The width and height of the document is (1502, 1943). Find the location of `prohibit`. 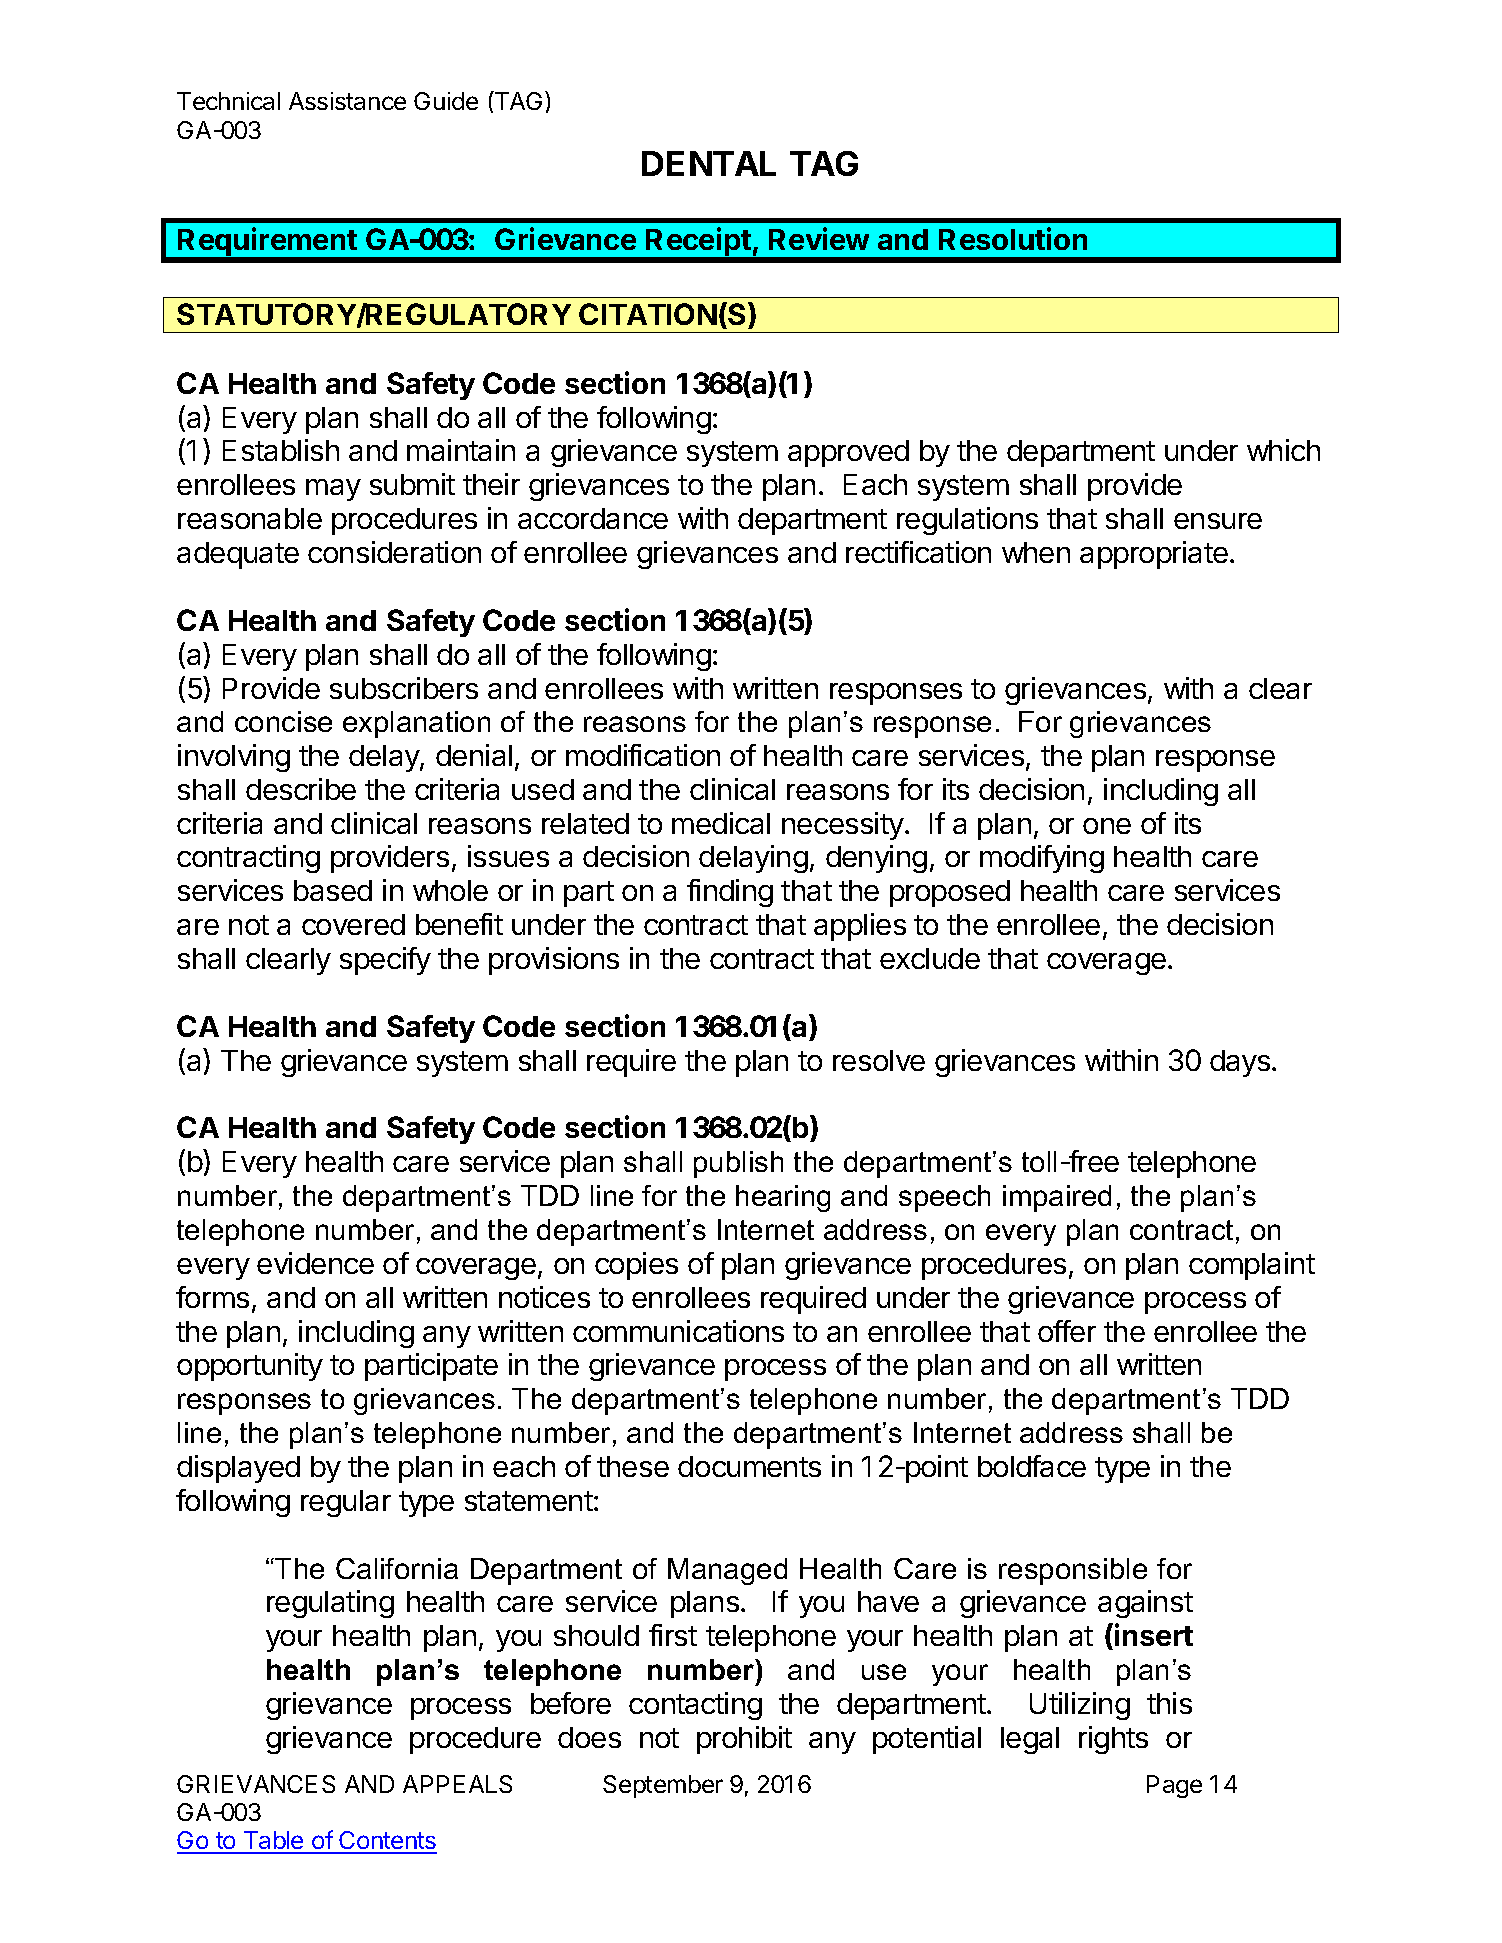

prohibit is located at coordinates (744, 1740).
